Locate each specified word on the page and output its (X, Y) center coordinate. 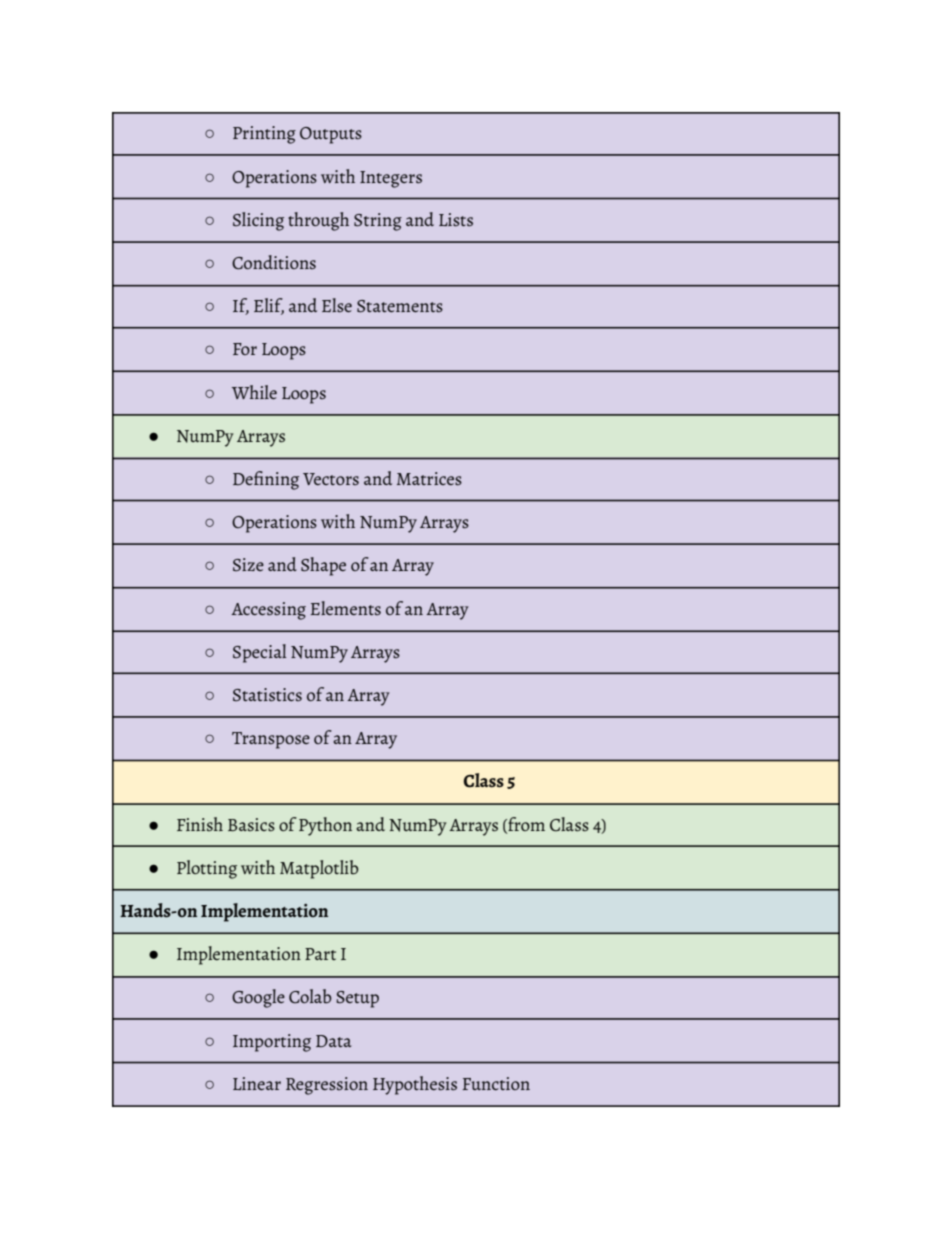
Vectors (331, 479)
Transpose (271, 740)
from (525, 825)
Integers (391, 179)
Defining (266, 480)
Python (325, 826)
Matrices (429, 479)
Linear (257, 1083)
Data (334, 1041)
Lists (456, 220)
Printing (264, 135)
